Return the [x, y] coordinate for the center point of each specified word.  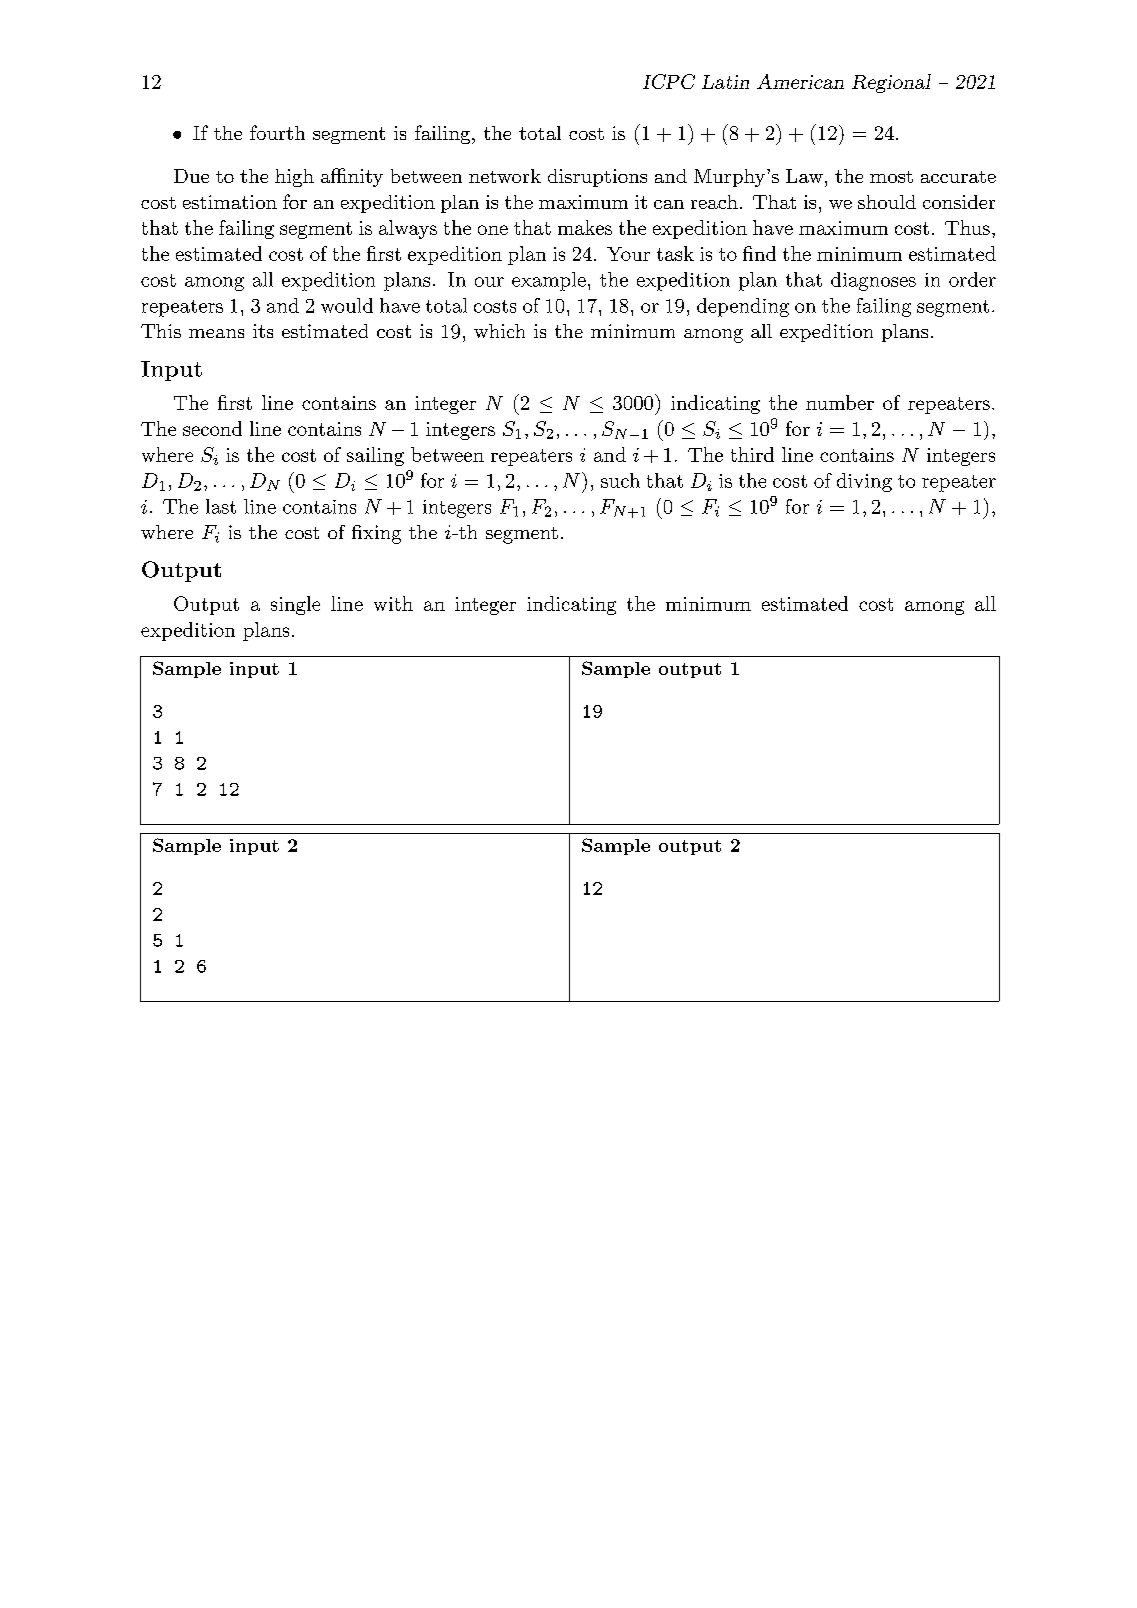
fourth [277, 132]
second [212, 428]
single [295, 605]
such [620, 480]
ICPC [669, 81]
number [840, 402]
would [347, 305]
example [549, 281]
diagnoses [873, 281]
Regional [891, 83]
